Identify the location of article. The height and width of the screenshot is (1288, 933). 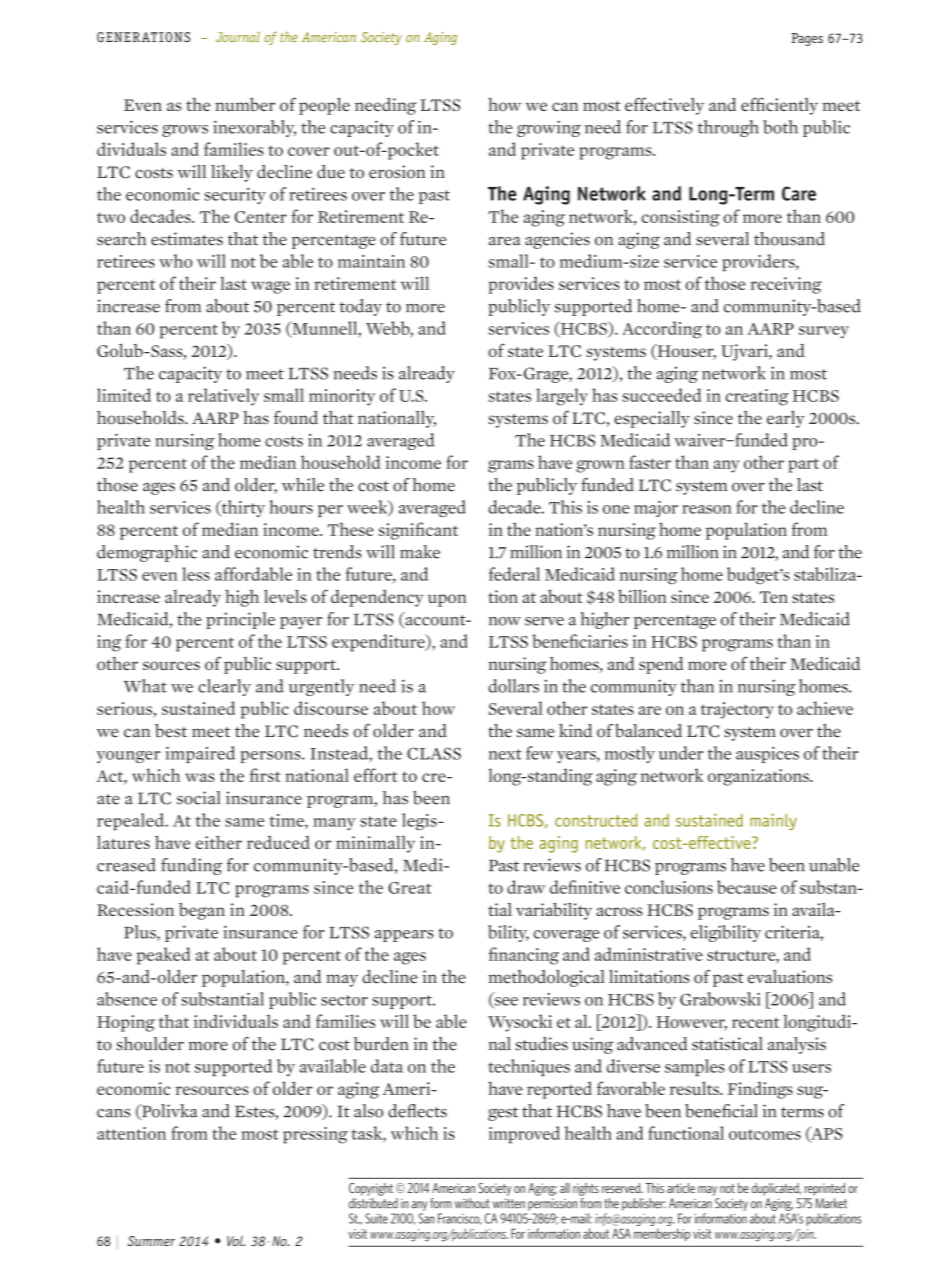
(681, 1188).
